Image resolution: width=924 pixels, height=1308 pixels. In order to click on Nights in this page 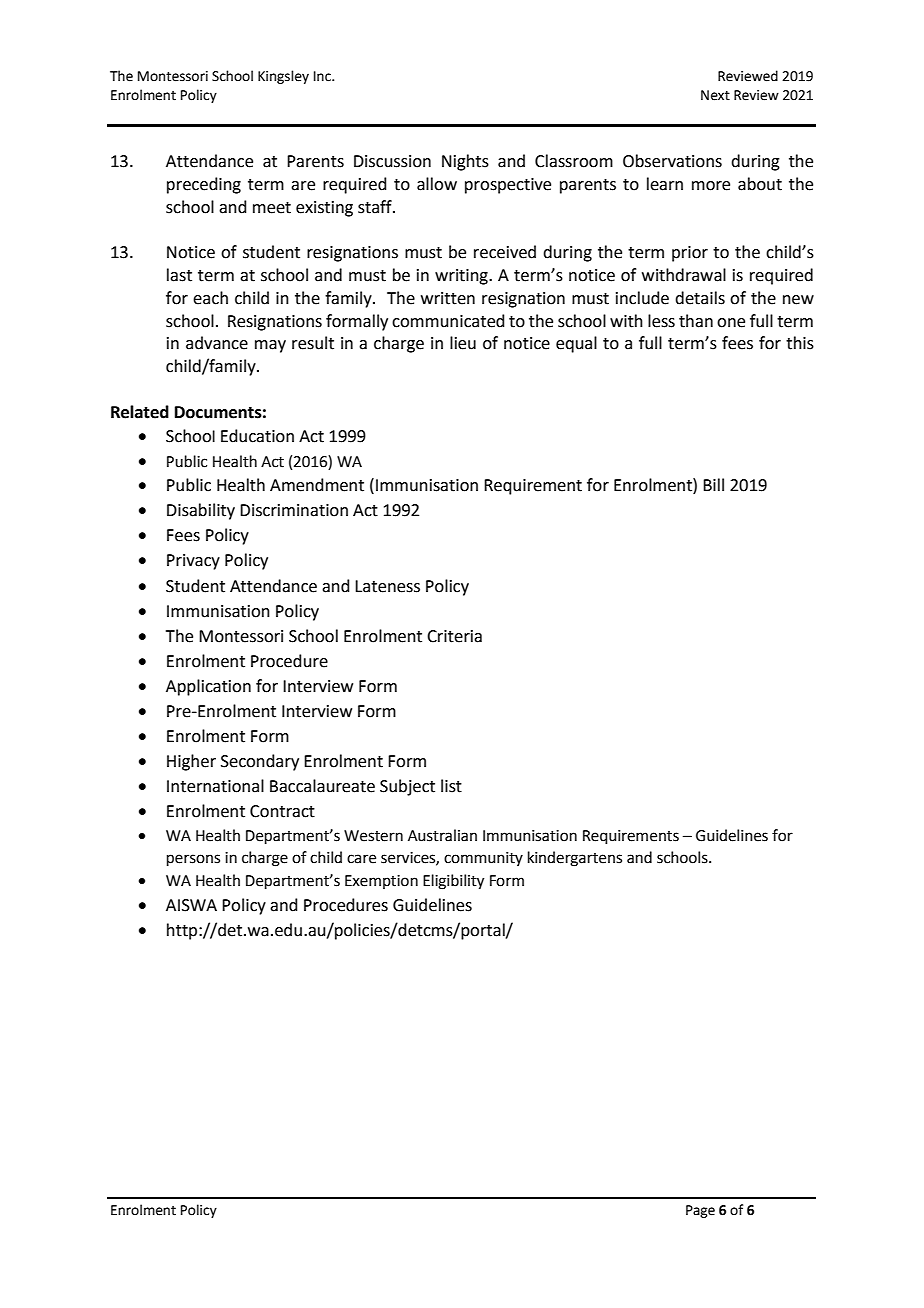, I will do `click(465, 162)`.
